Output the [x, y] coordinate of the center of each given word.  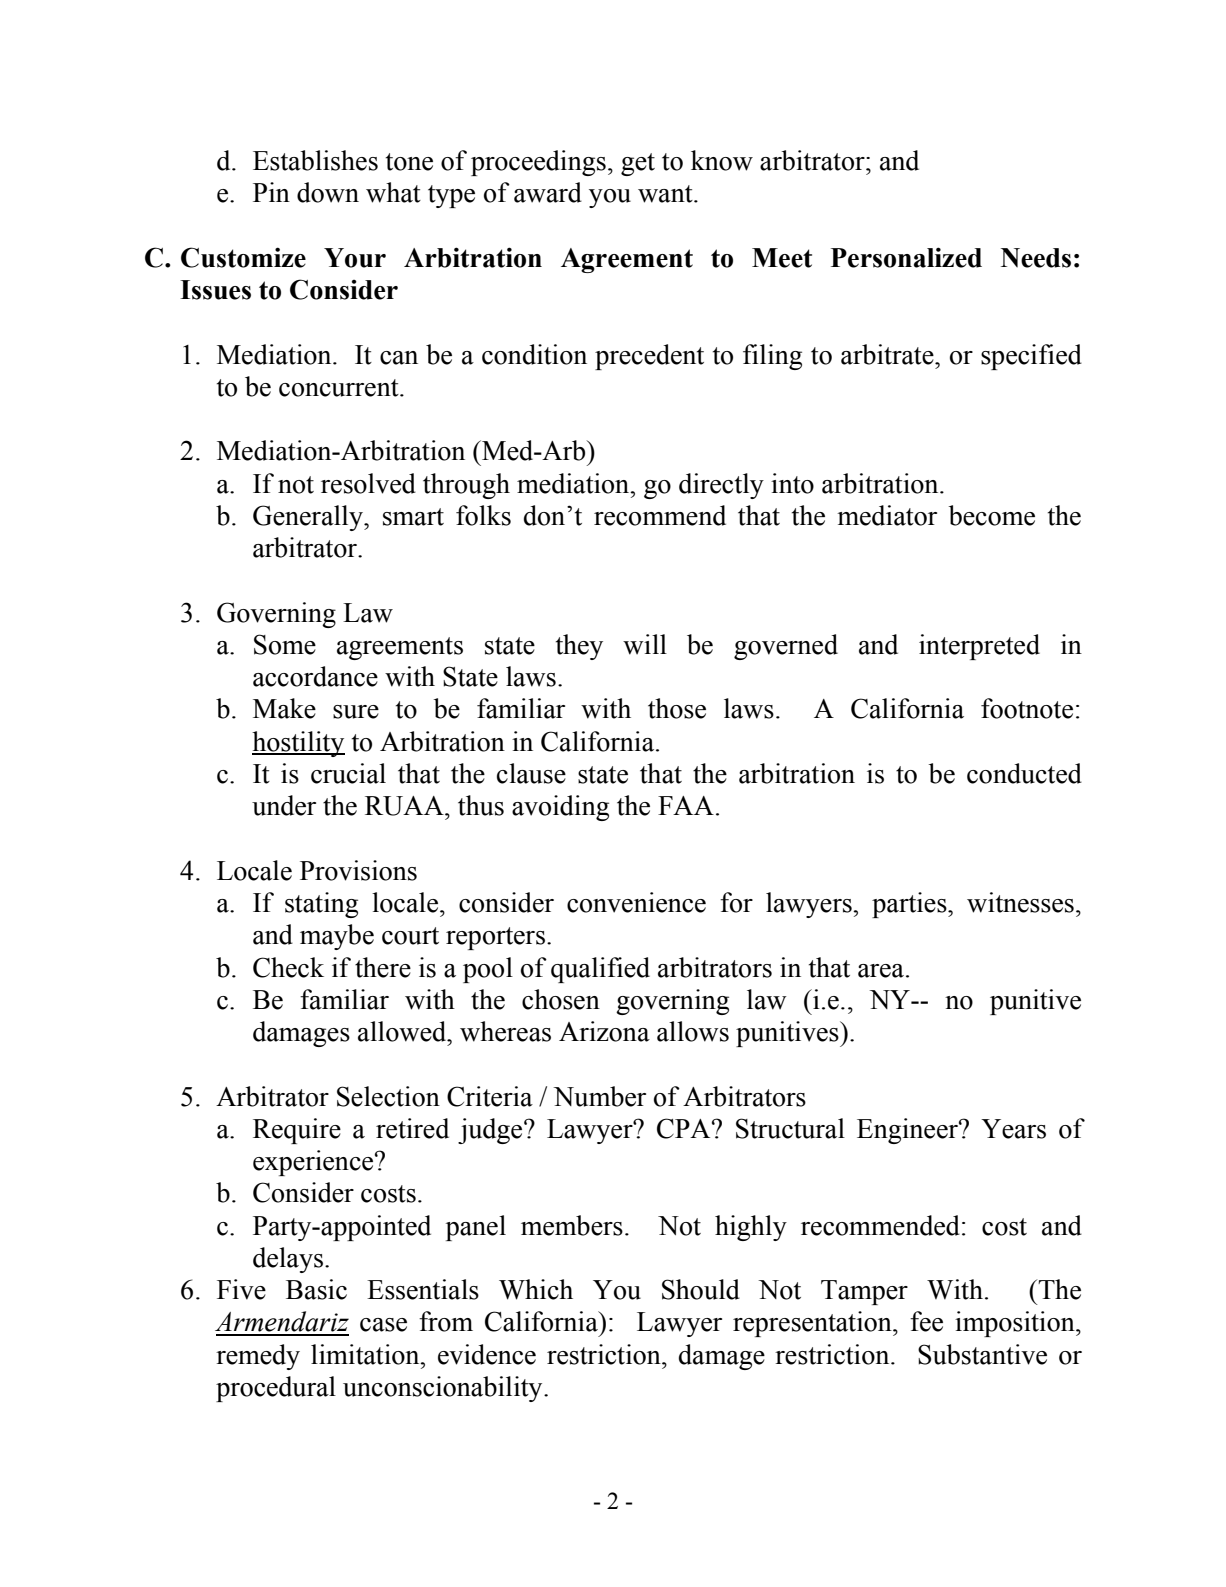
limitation [366, 1354]
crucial [348, 773]
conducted [1024, 773]
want [666, 194]
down [328, 192]
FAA [686, 805]
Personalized [906, 257]
